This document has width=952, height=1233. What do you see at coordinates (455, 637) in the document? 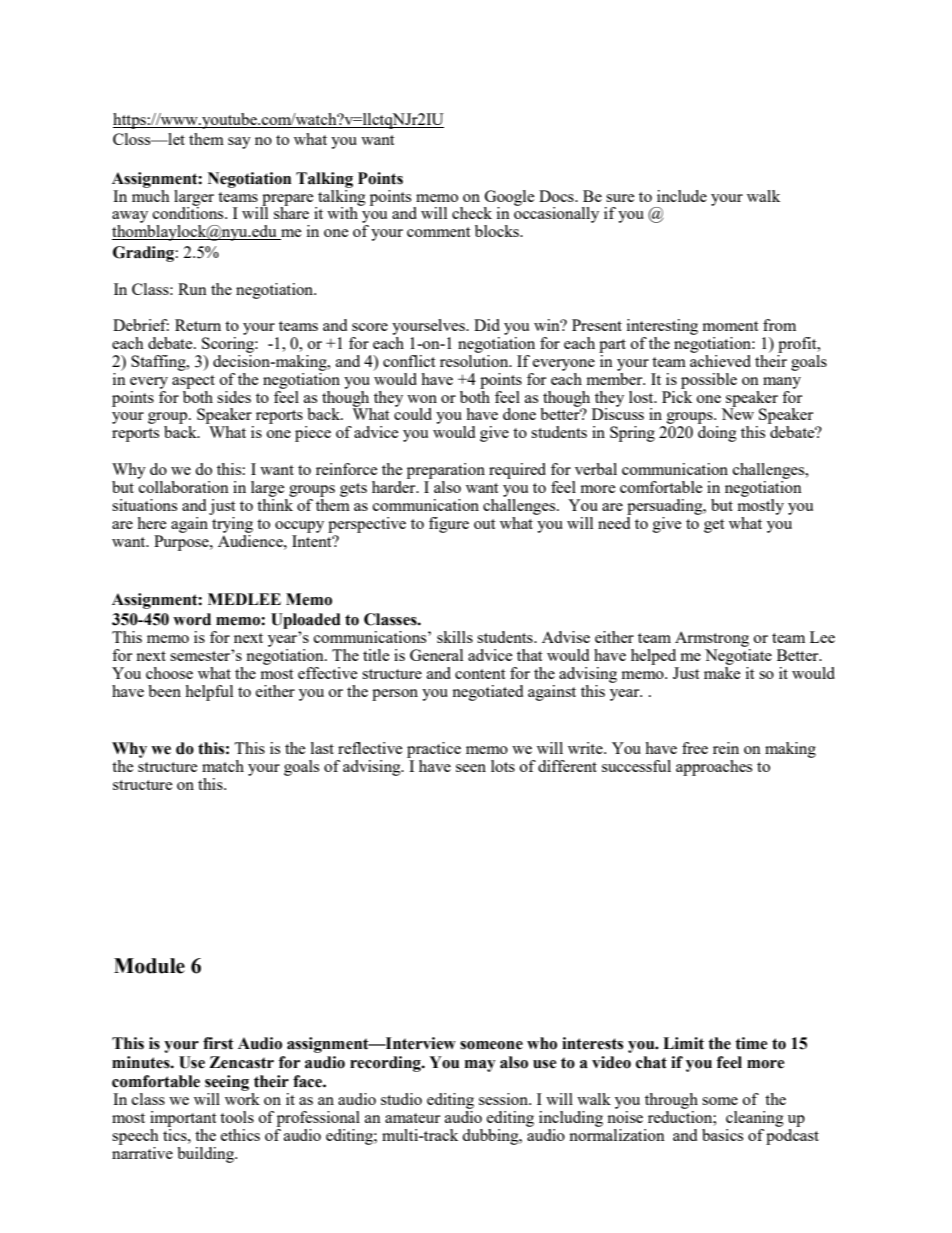
I see `skills` at bounding box center [455, 637].
